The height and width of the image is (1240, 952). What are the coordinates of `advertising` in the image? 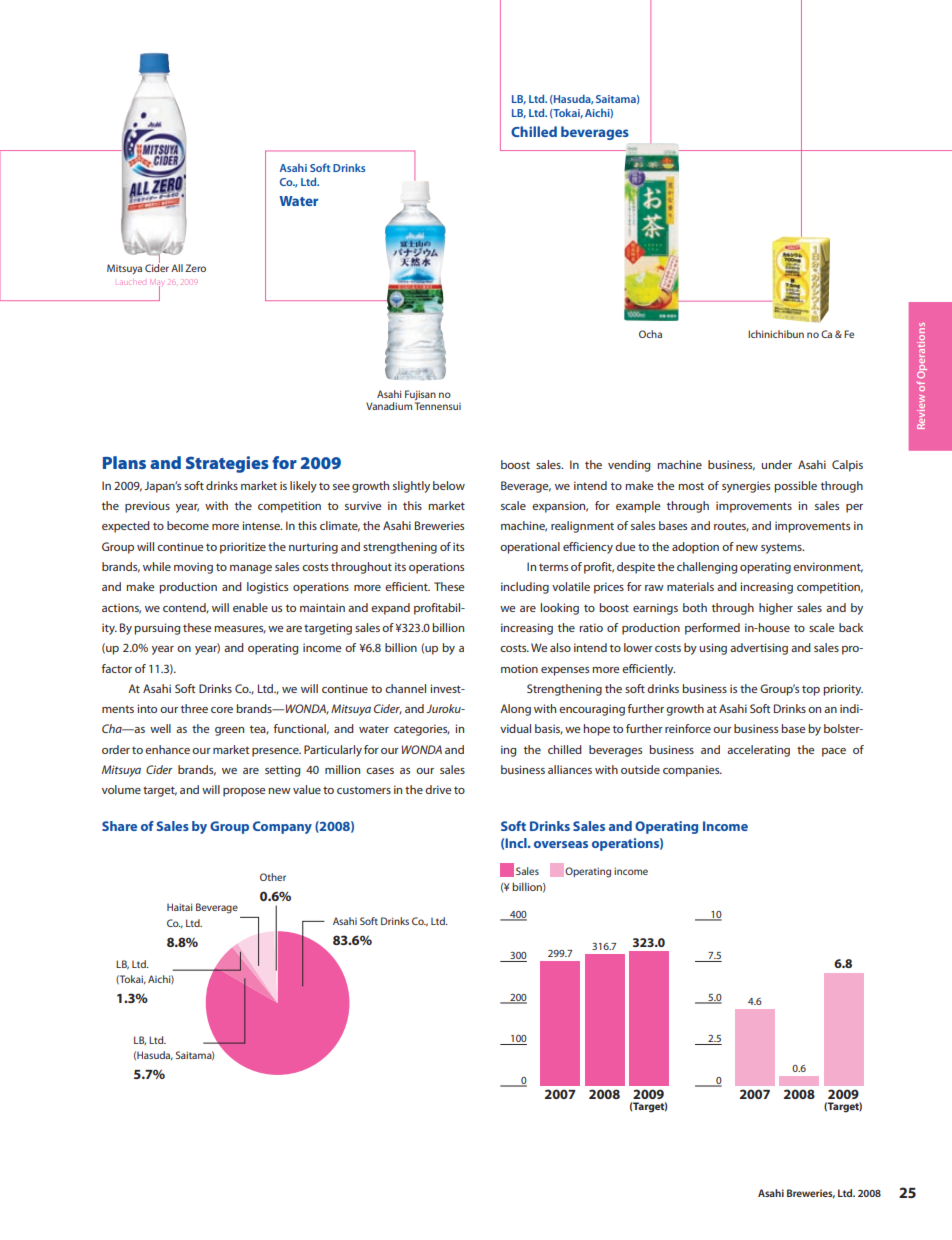 It's located at (759, 649).
